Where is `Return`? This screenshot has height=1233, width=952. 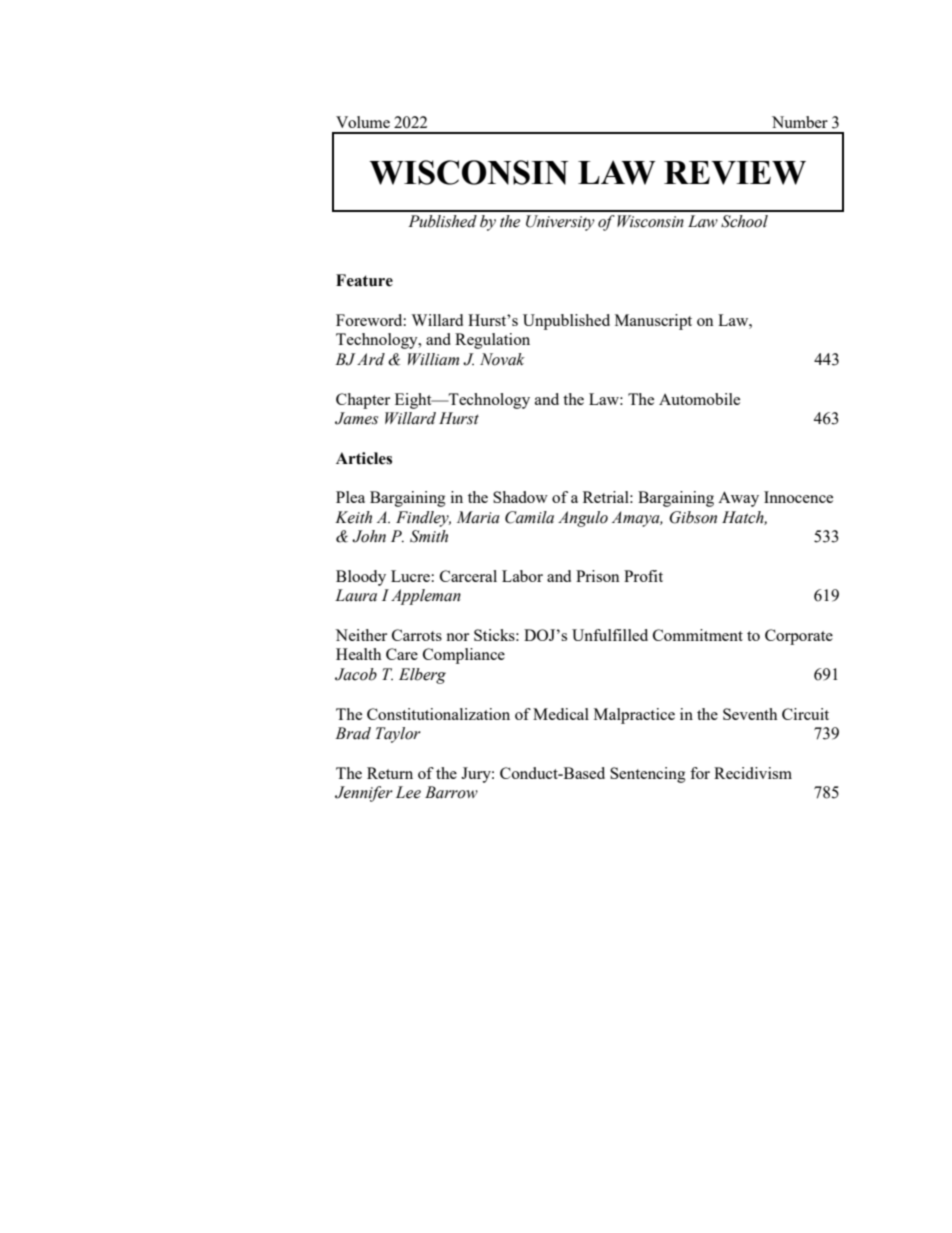
Return is located at coordinates (390, 773).
